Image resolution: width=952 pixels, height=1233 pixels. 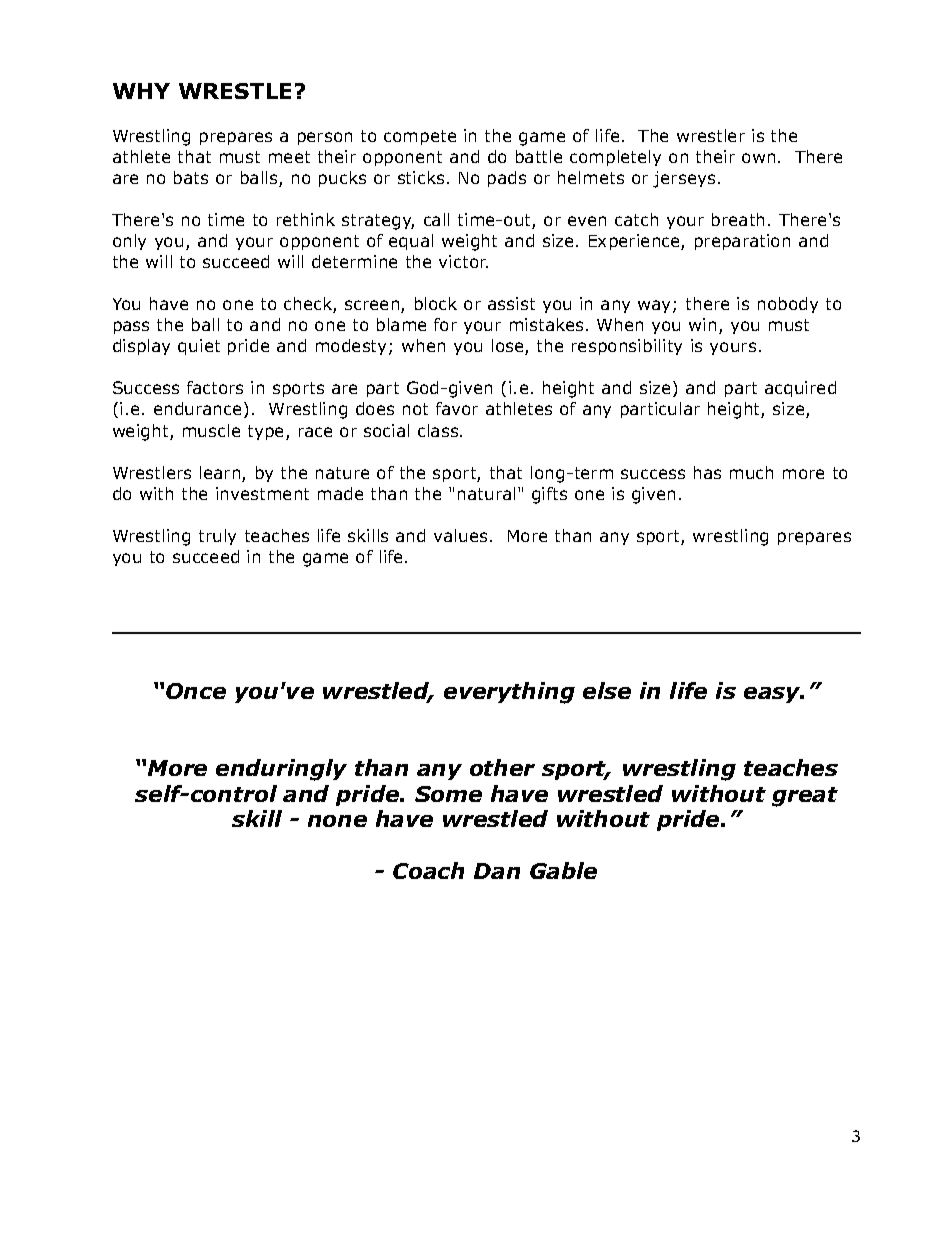 I want to click on natural, so click(x=486, y=493).
